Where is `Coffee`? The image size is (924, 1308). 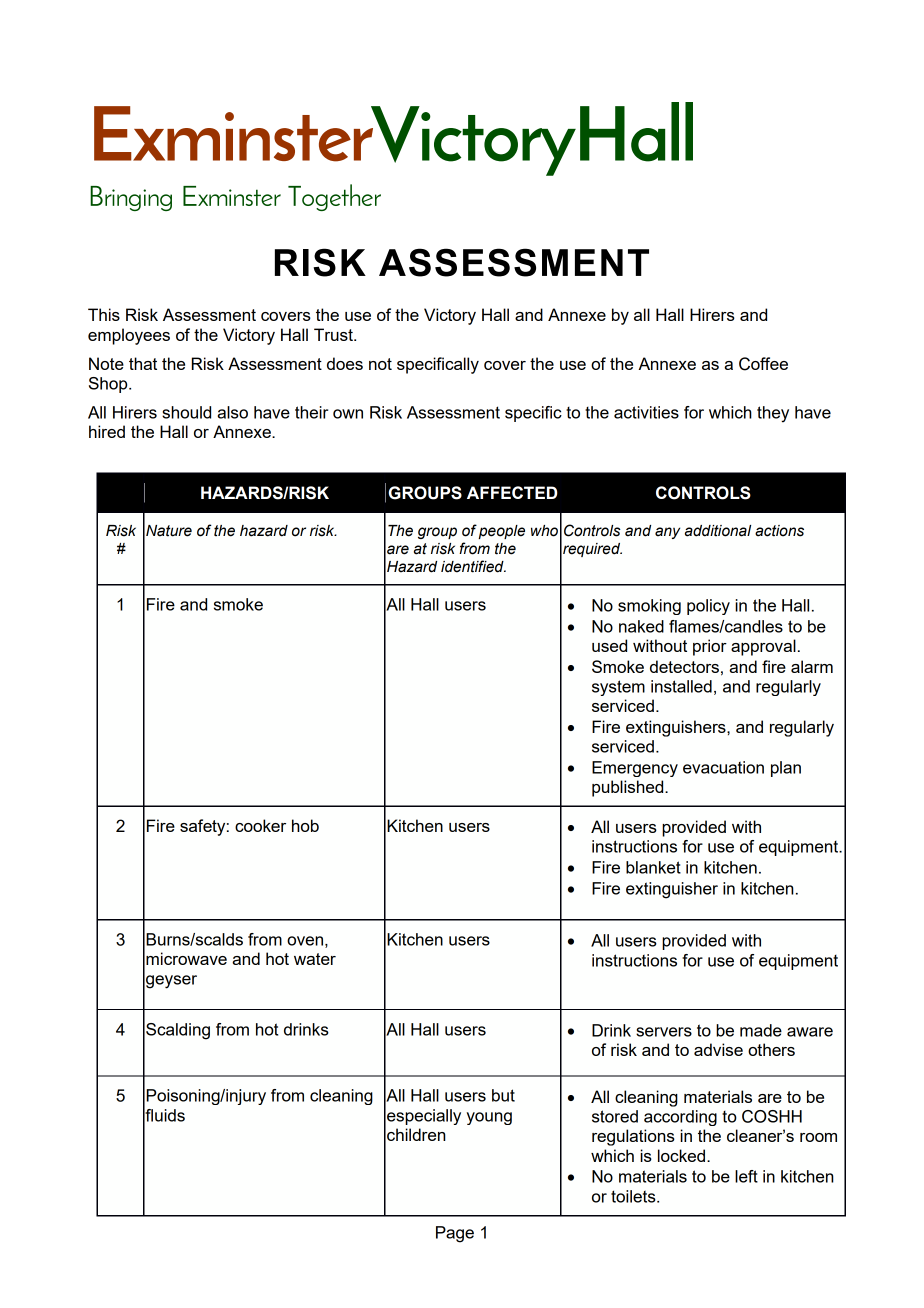 Coffee is located at coordinates (763, 364).
